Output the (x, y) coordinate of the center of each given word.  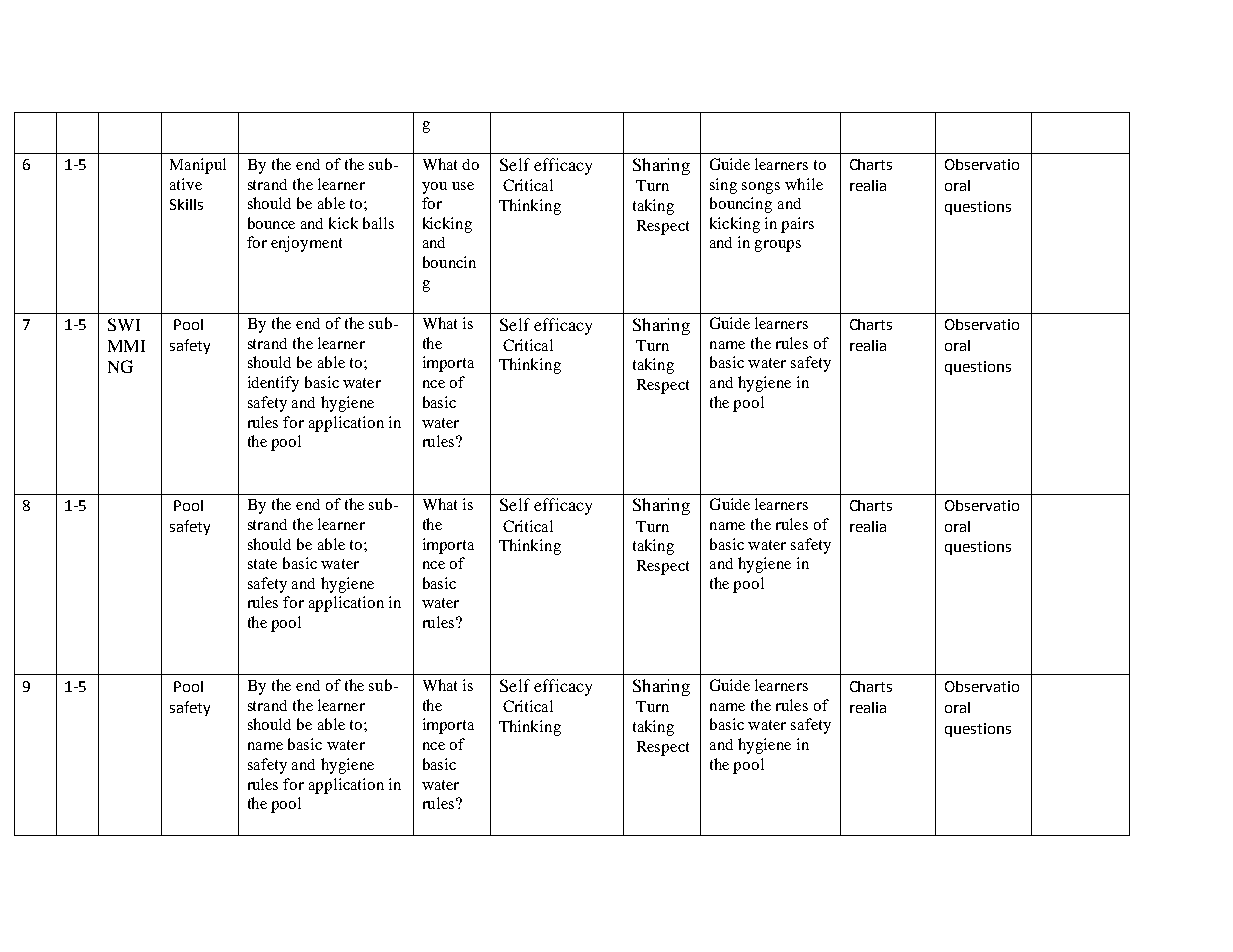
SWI (124, 324)
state (262, 564)
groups (778, 246)
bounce (271, 223)
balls (378, 223)
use (463, 186)
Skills (186, 204)
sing (723, 186)
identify (273, 384)
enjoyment (306, 244)
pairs (797, 225)
